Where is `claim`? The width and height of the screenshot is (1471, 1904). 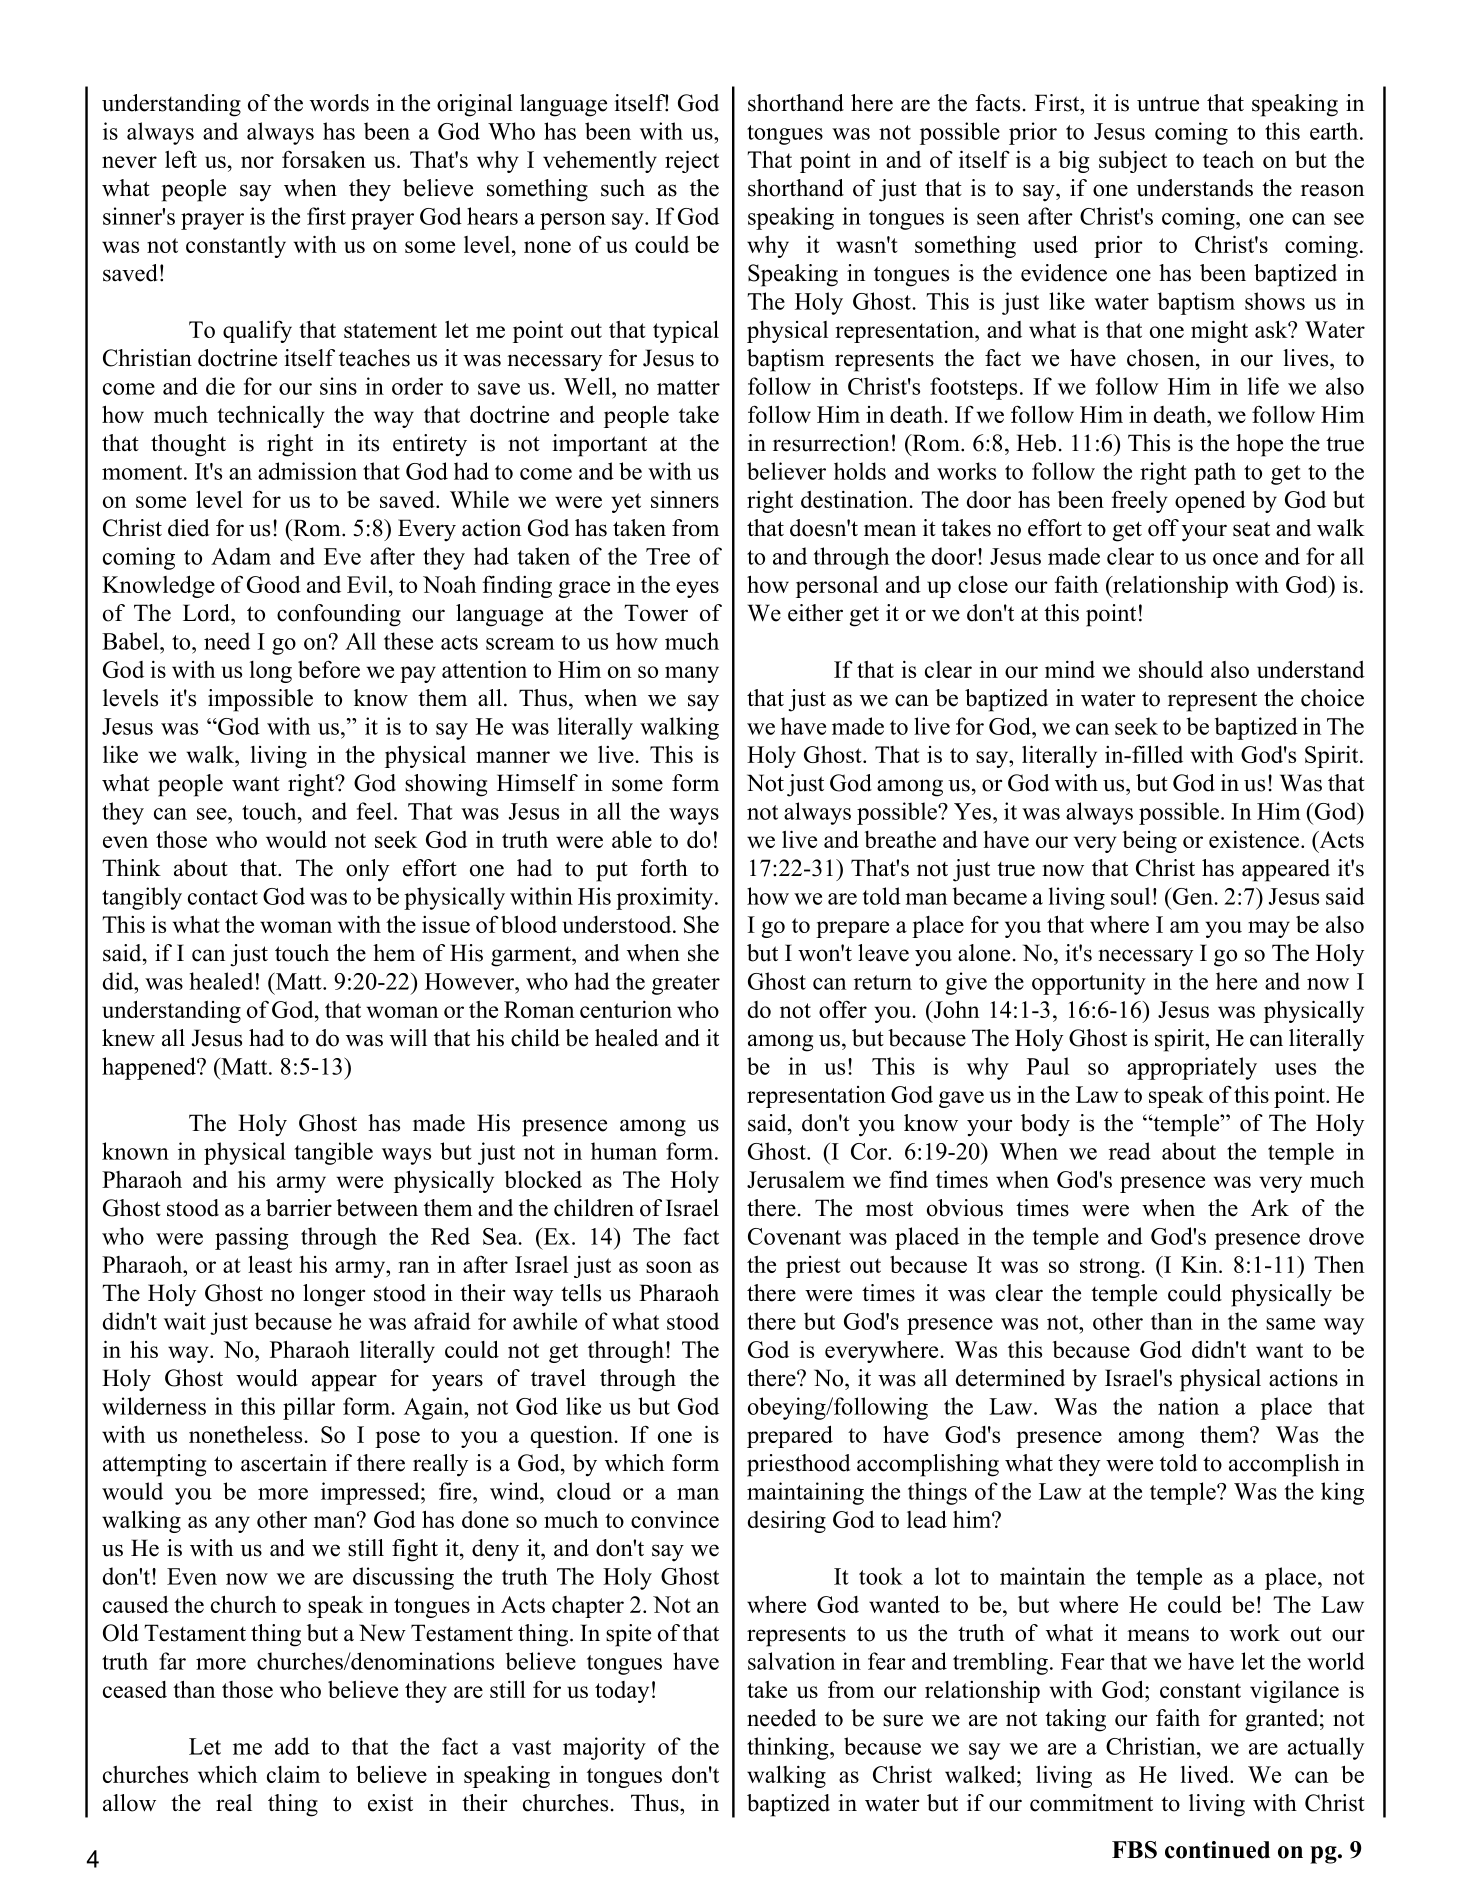 claim is located at coordinates (293, 1774).
